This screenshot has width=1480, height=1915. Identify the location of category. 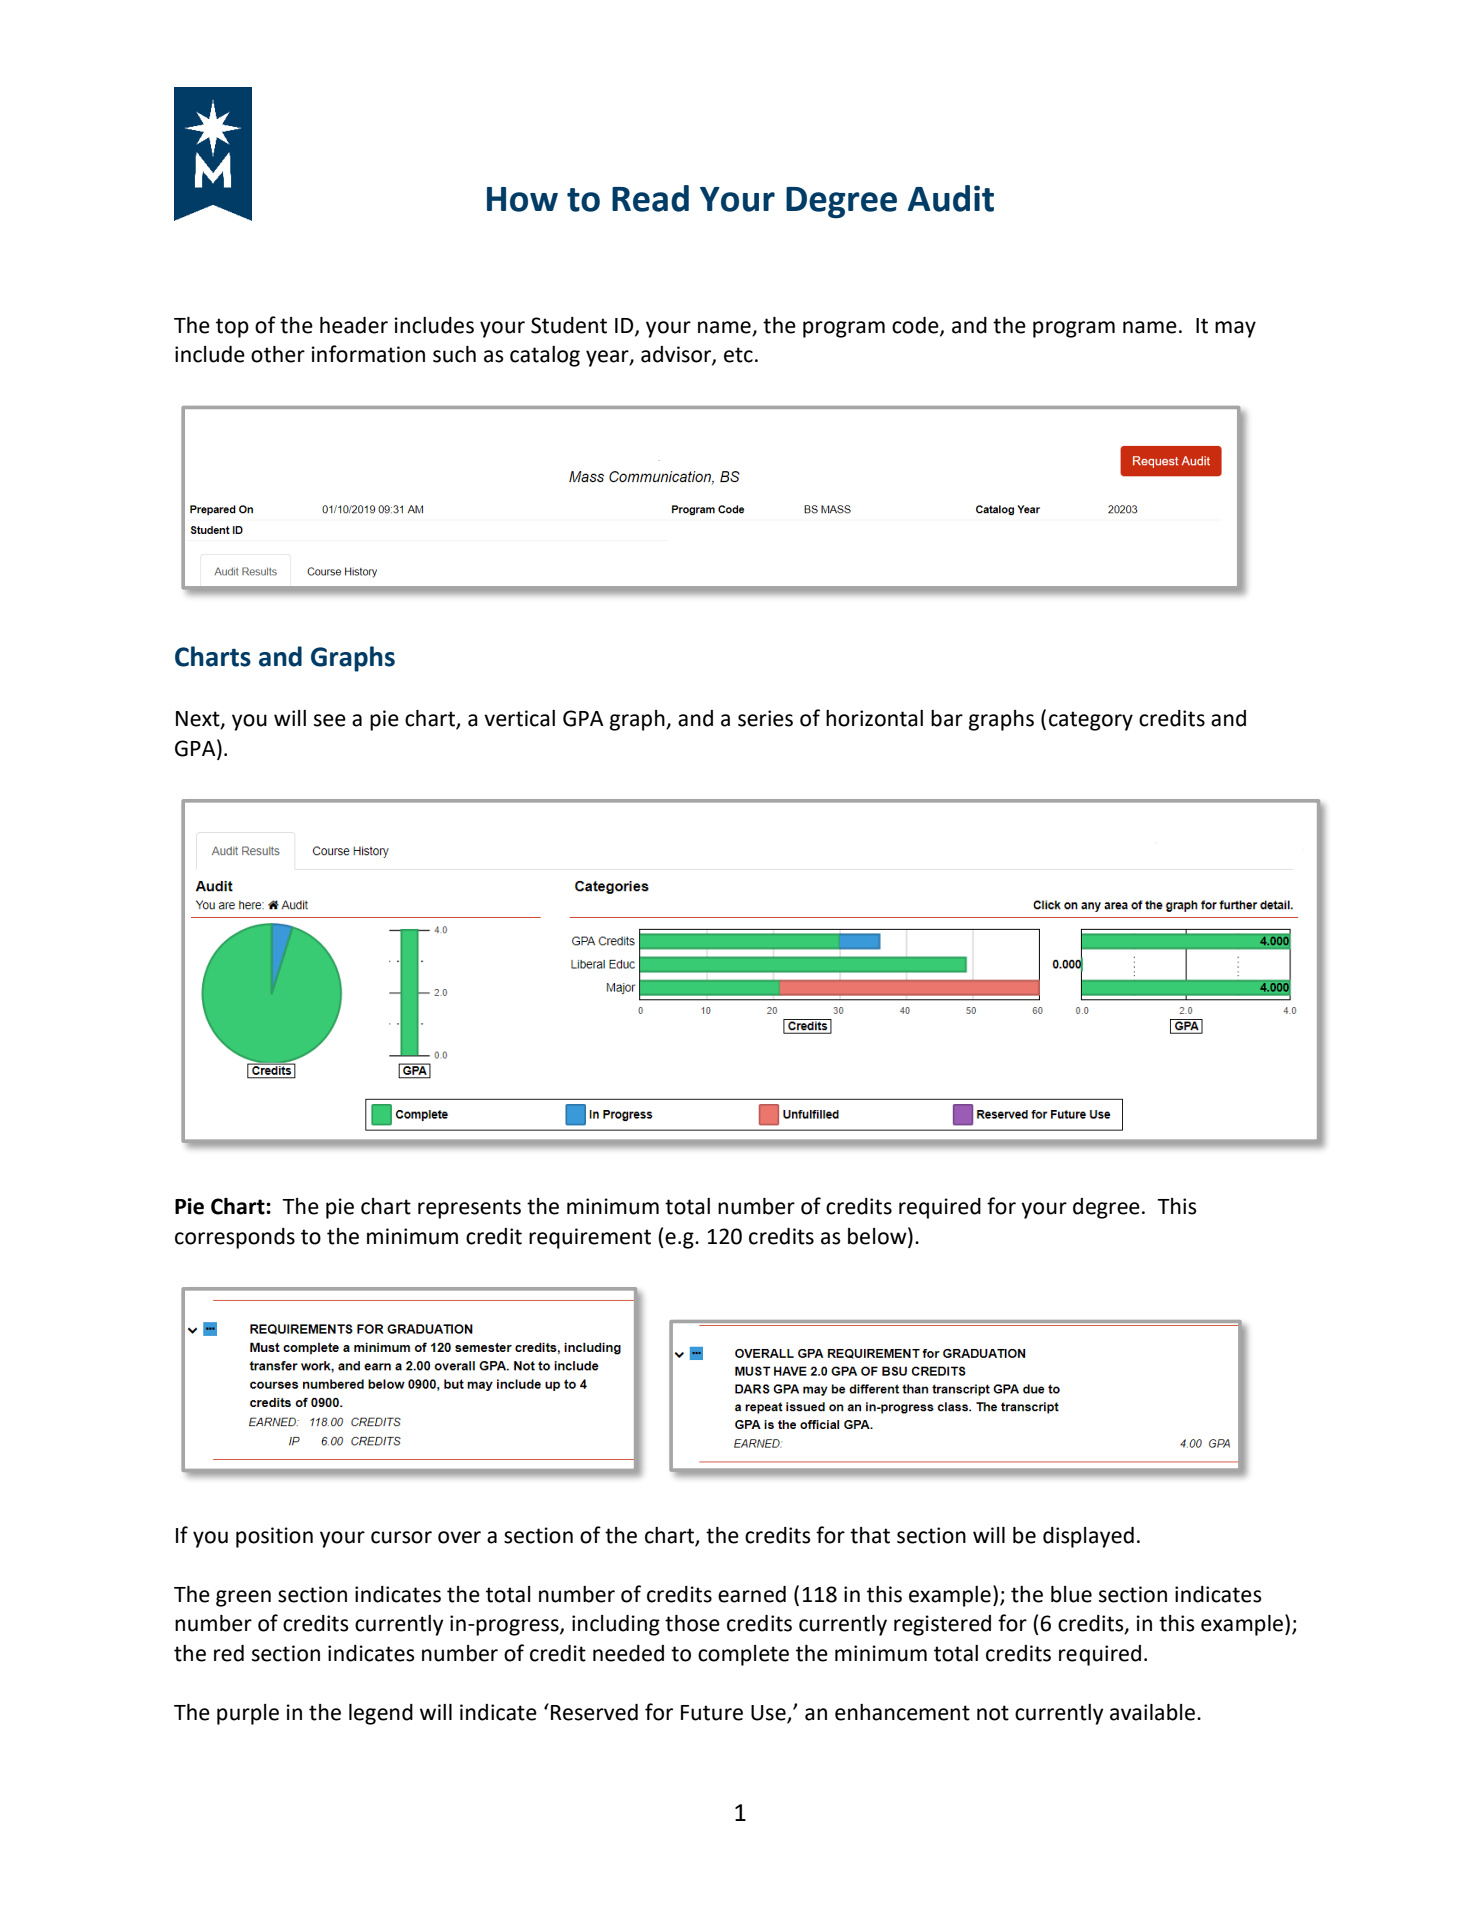
(1091, 721).
